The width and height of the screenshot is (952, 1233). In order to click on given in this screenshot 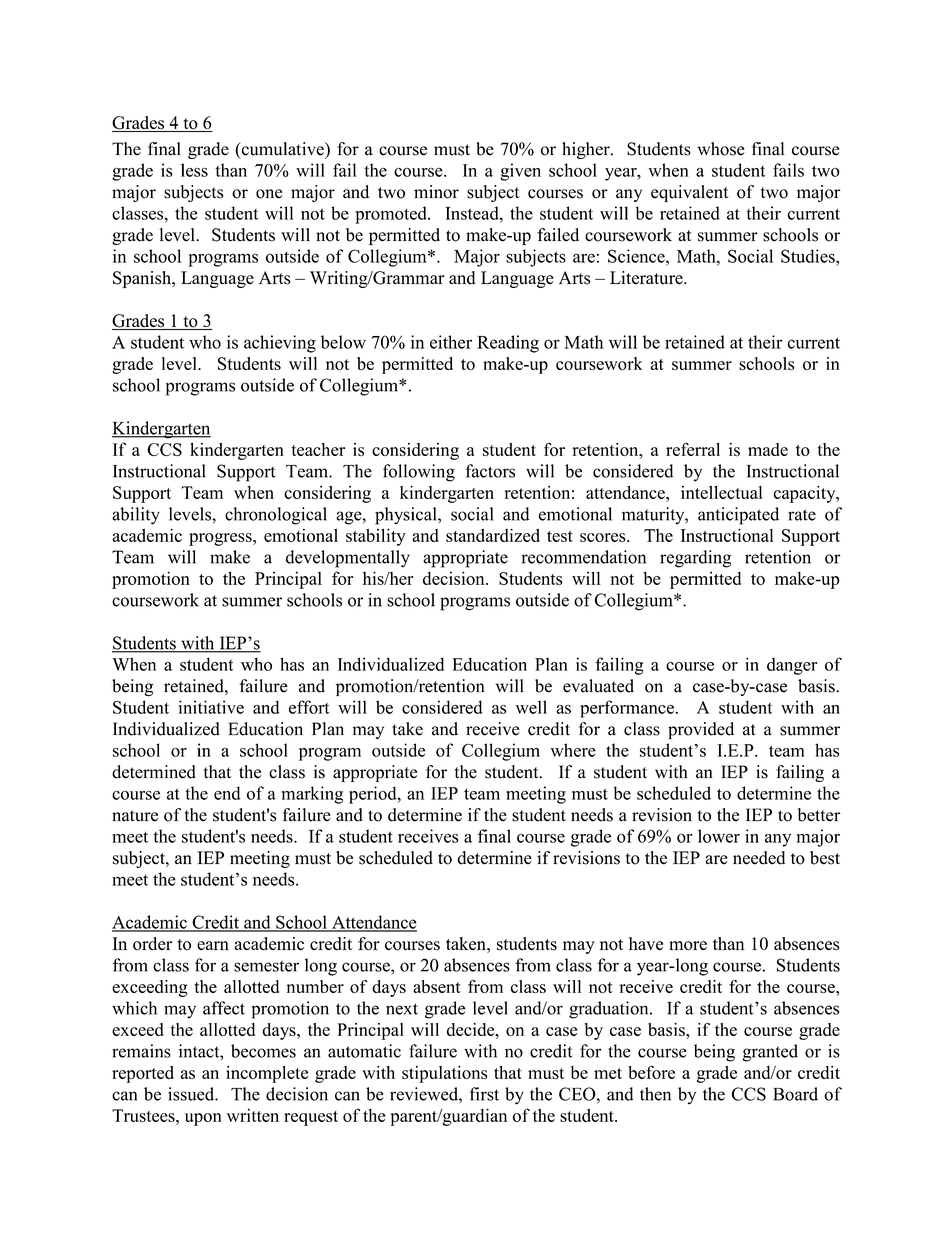, I will do `click(520, 172)`.
